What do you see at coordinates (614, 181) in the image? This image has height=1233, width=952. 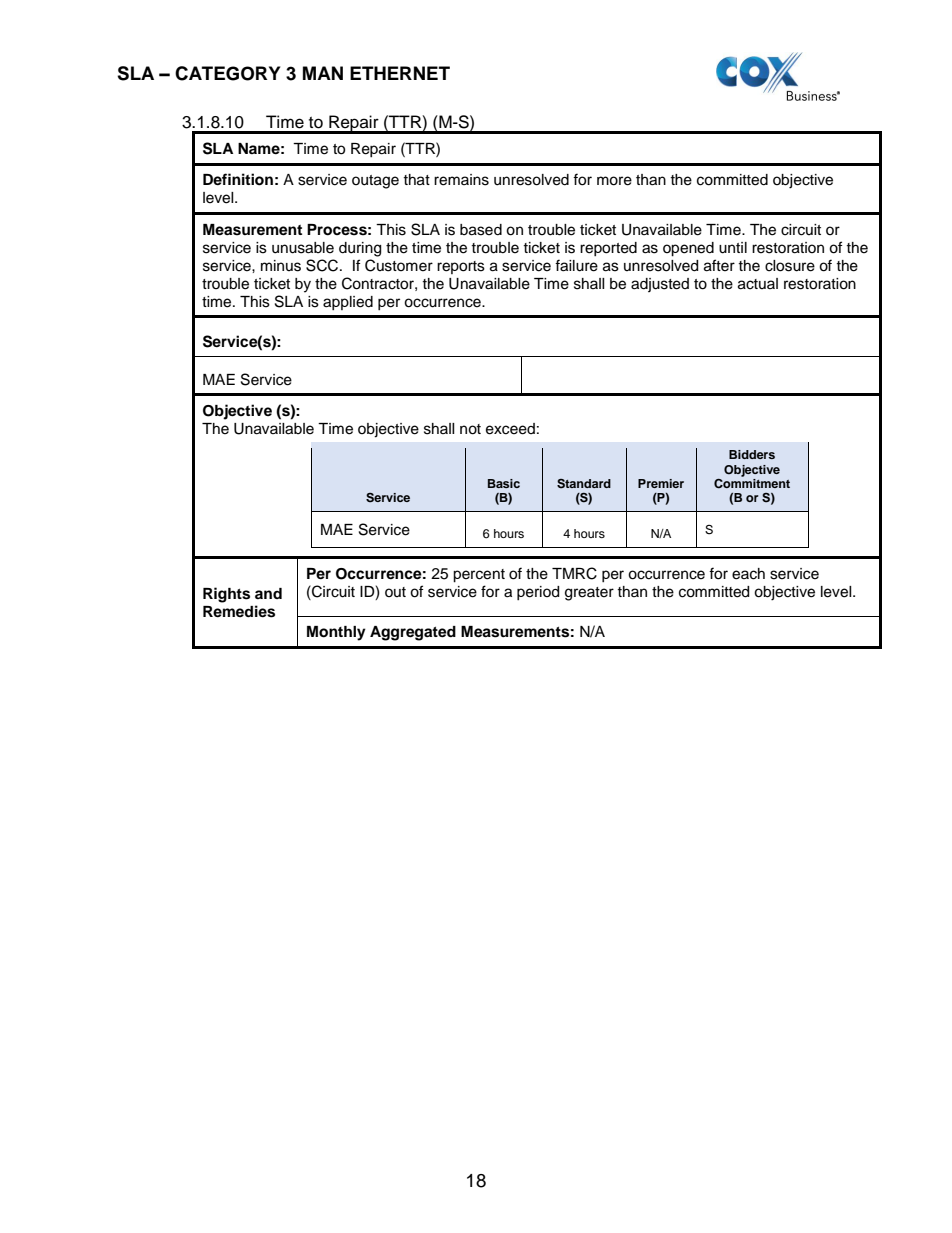 I see `more` at bounding box center [614, 181].
